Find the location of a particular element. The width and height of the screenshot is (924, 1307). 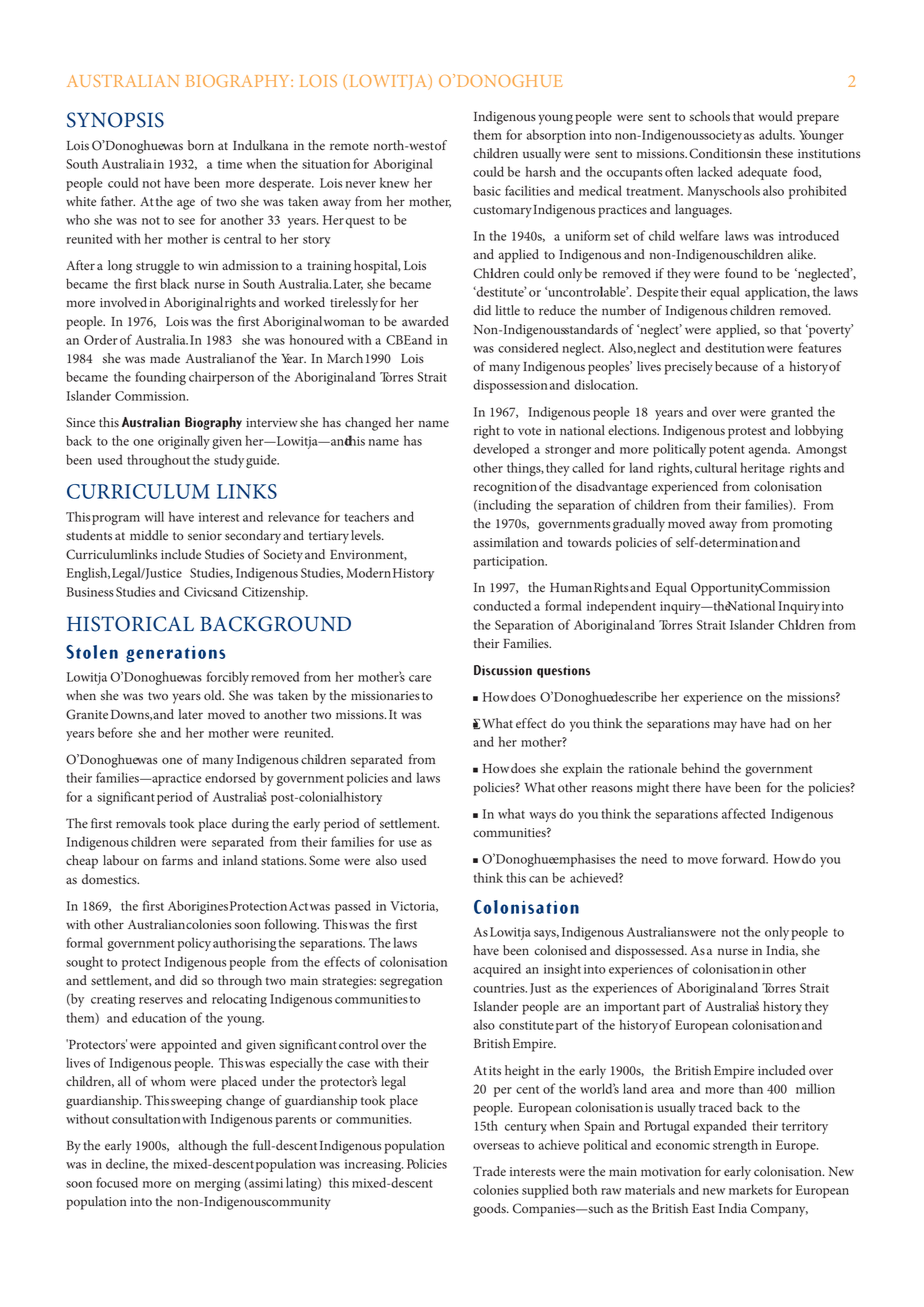

born is located at coordinates (201, 145).
